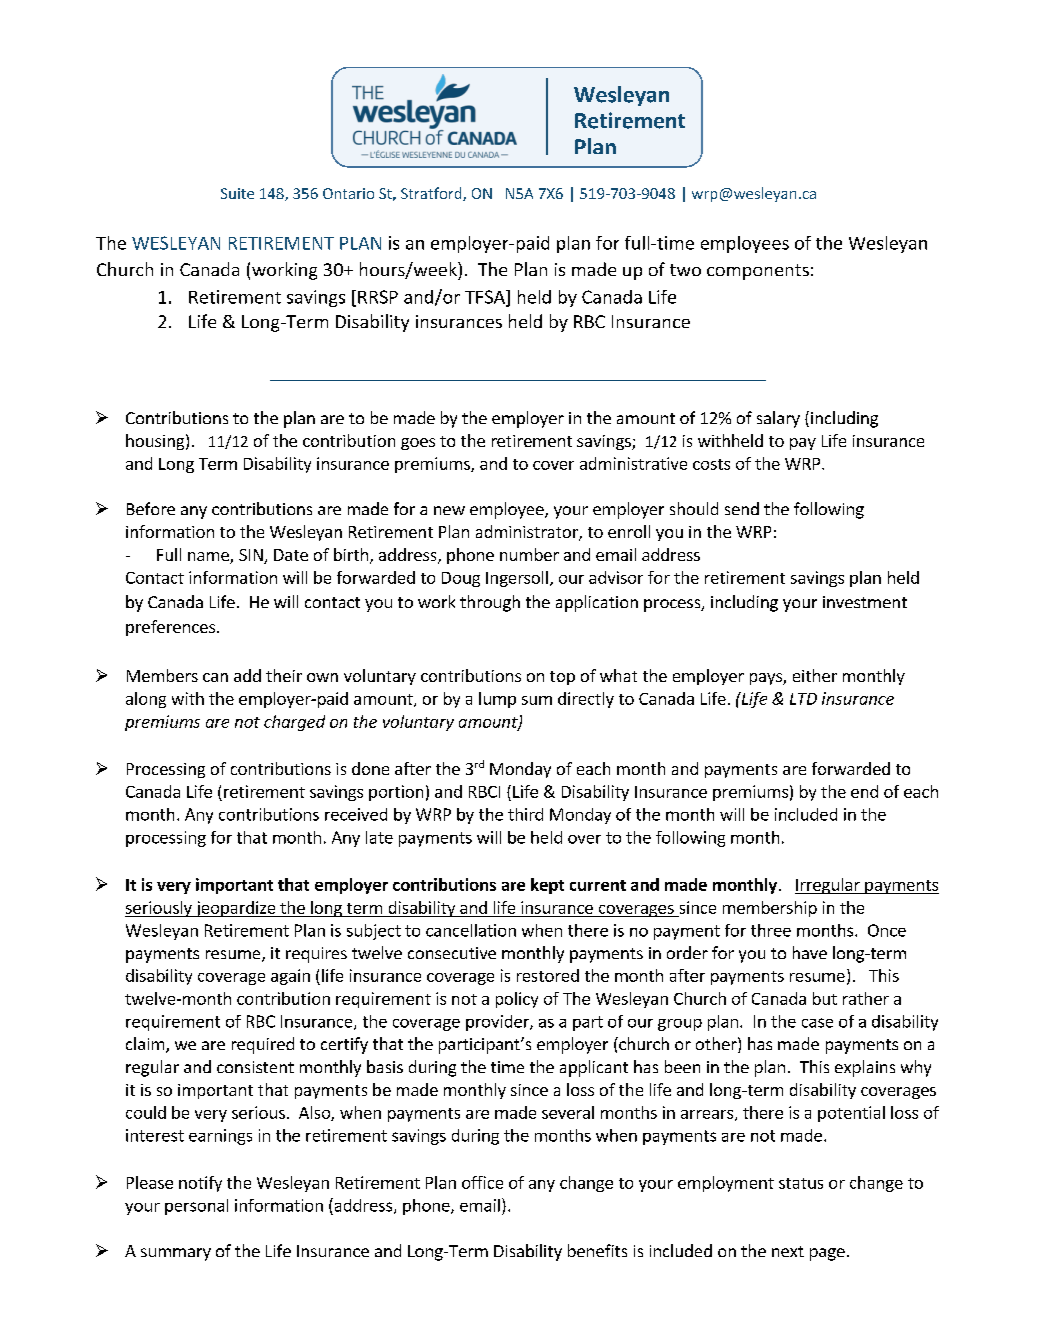 The image size is (1038, 1344). What do you see at coordinates (294, 723) in the page?
I see `charged` at bounding box center [294, 723].
